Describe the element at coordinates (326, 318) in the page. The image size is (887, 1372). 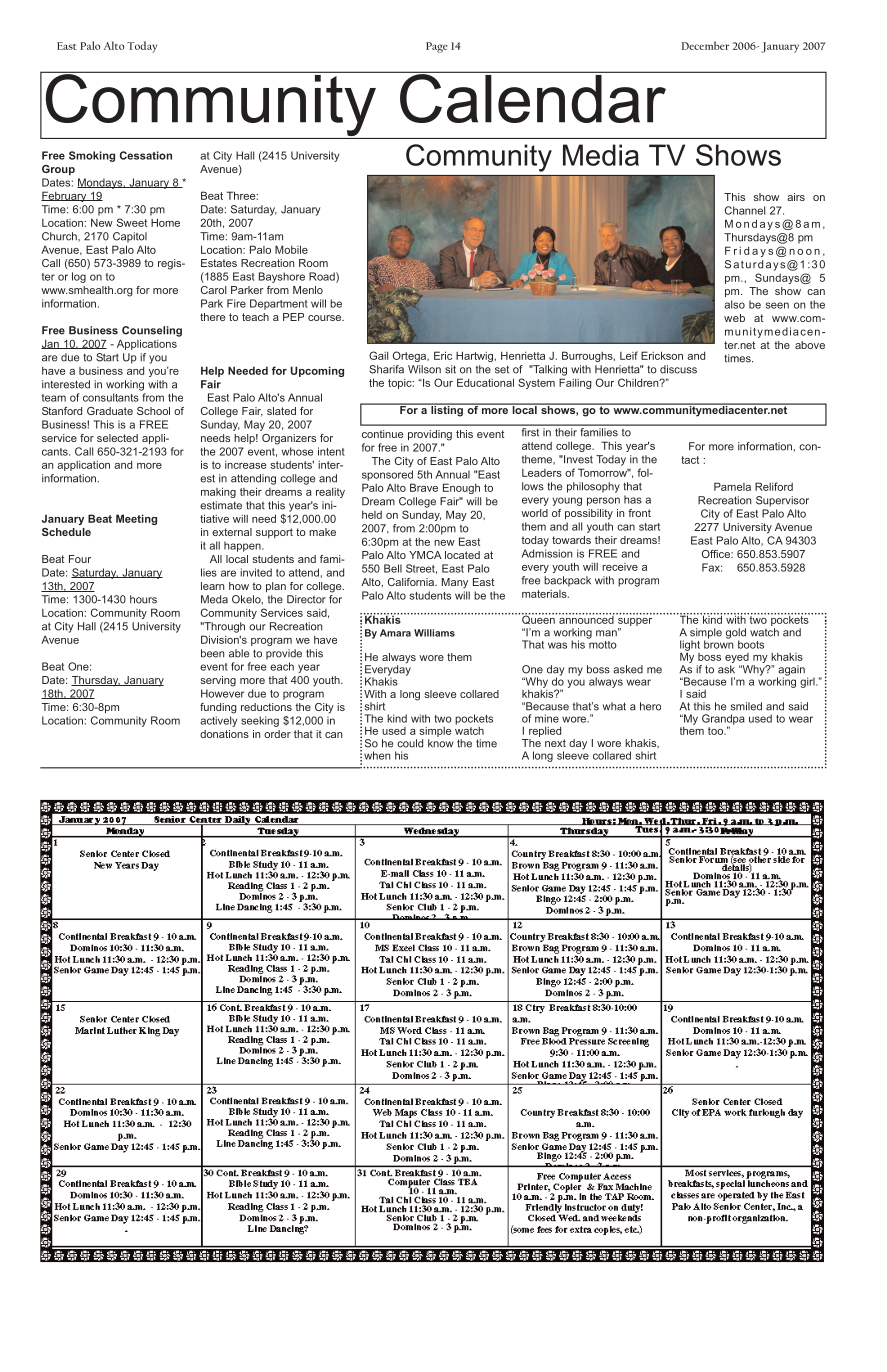
I see `course` at that location.
